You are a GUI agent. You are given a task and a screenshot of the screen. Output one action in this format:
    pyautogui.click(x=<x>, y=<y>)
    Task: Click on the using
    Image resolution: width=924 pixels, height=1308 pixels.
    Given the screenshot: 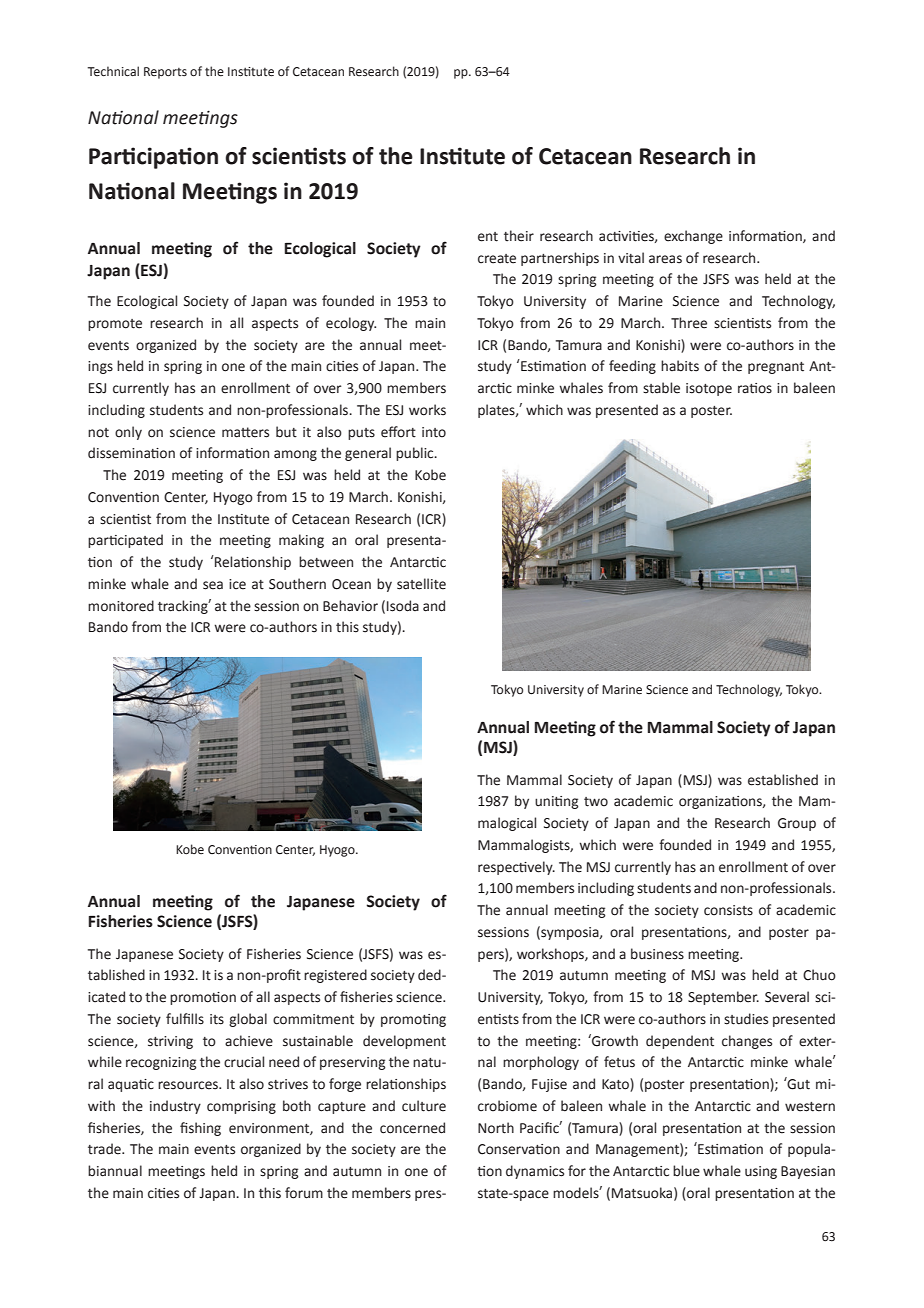 What is the action you would take?
    pyautogui.click(x=761, y=1172)
